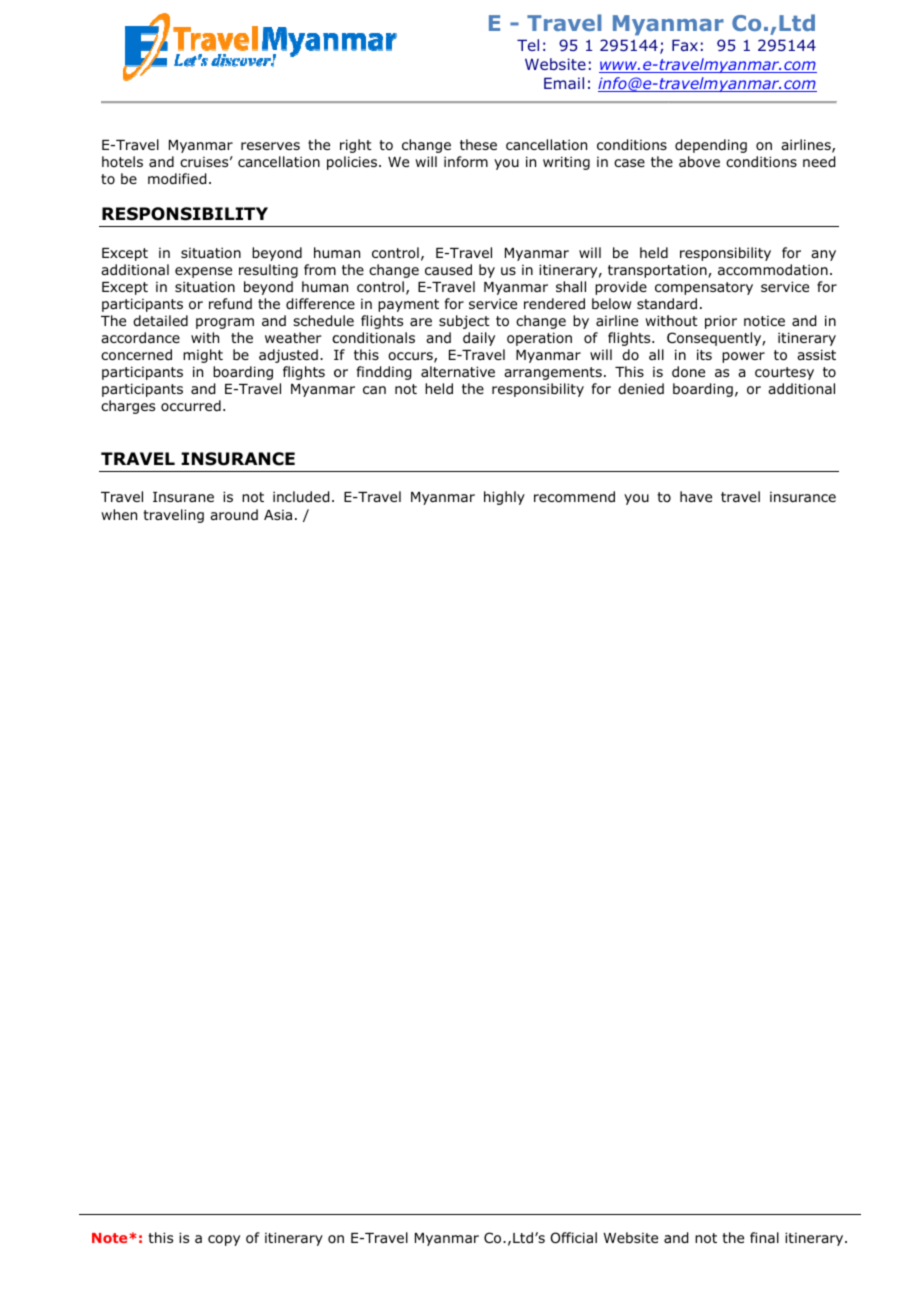  What do you see at coordinates (111, 1238) in the screenshot?
I see `Note` at bounding box center [111, 1238].
